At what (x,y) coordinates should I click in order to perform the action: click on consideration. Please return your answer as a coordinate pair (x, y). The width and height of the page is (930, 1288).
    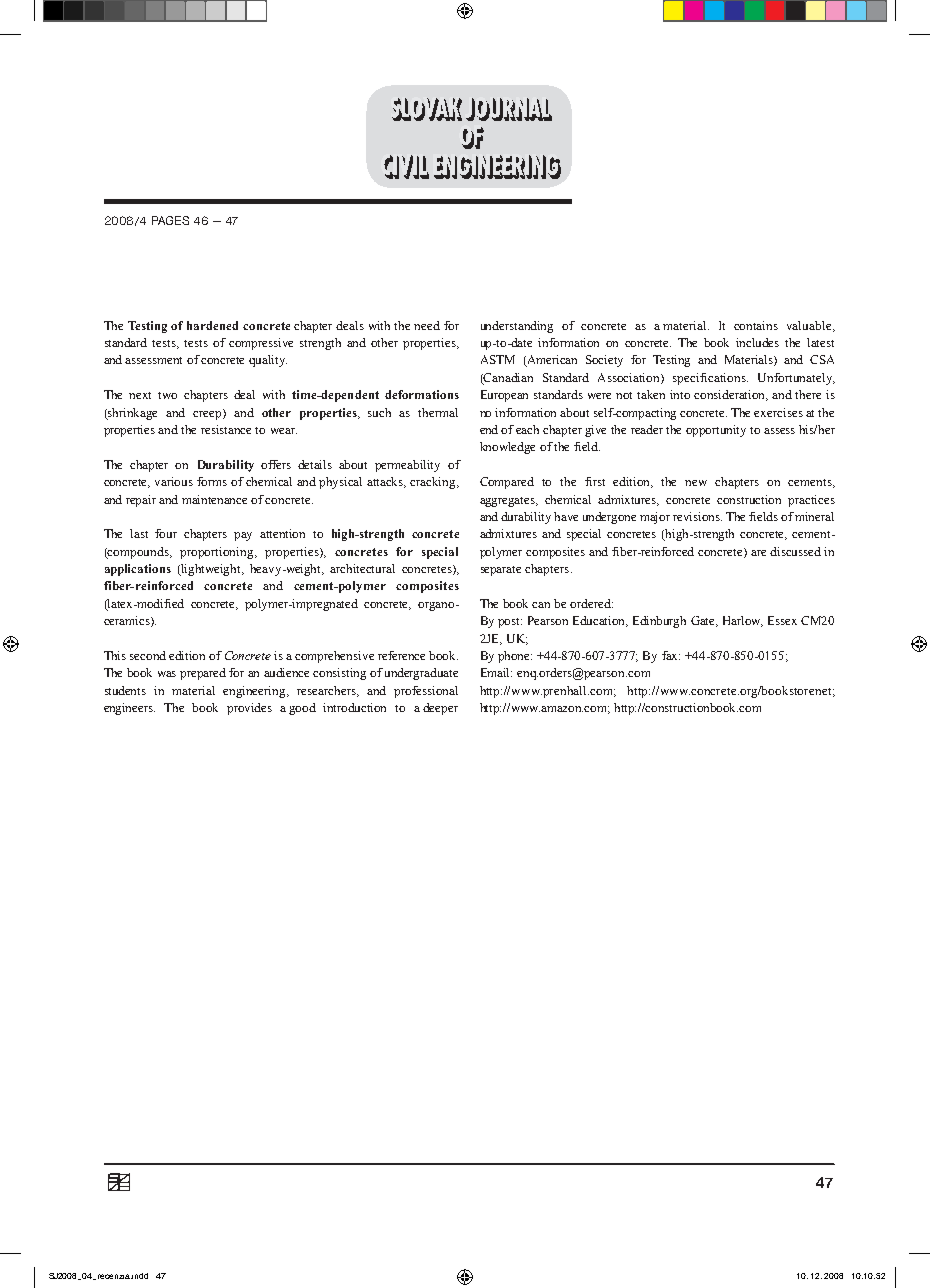
    Looking at the image, I should click on (731, 395).
